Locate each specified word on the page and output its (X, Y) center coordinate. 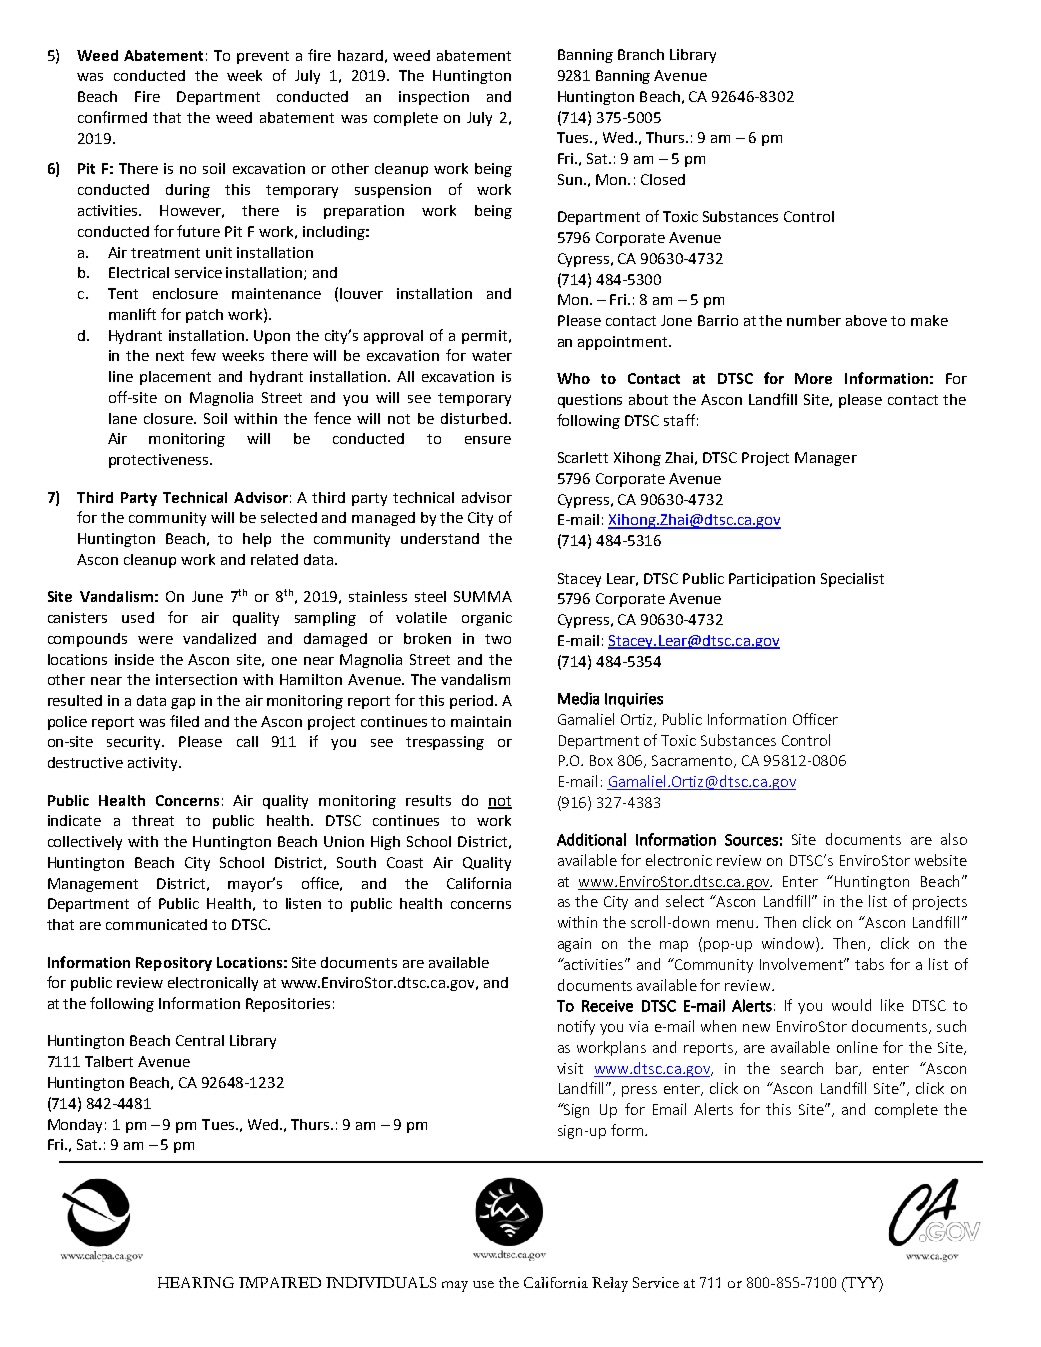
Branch (641, 54)
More (813, 378)
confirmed (112, 117)
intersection (196, 679)
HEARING (196, 1282)
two (498, 639)
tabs (869, 964)
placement (175, 378)
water (492, 356)
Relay (610, 1284)
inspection (434, 98)
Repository (174, 964)
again (574, 945)
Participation (772, 580)
